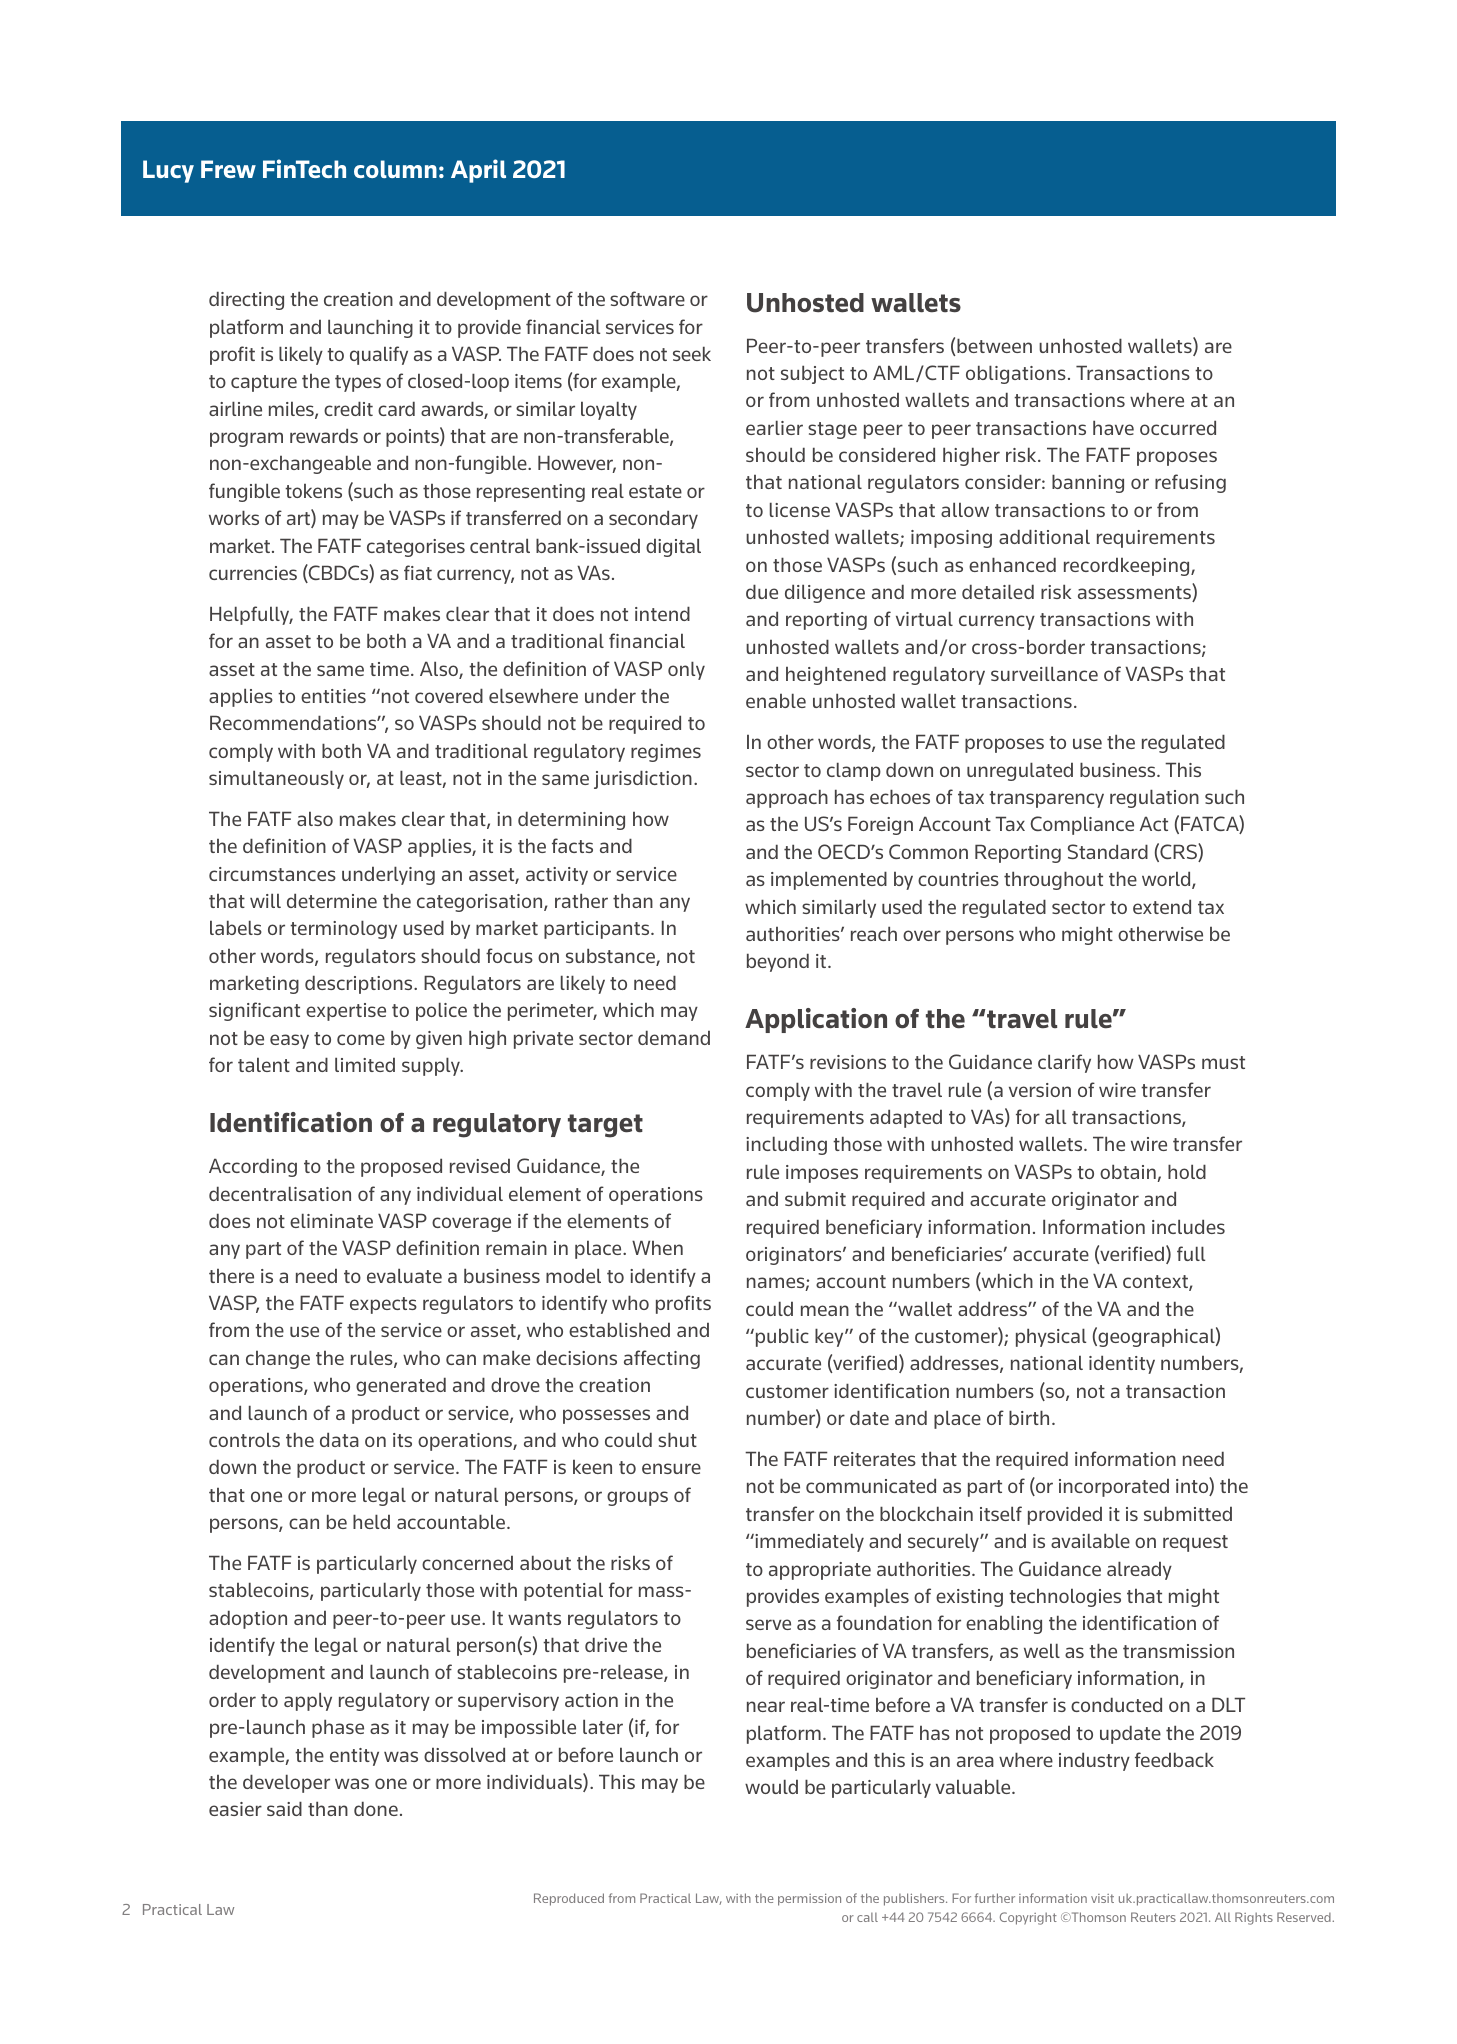 This screenshot has width=1457, height=2044. Describe the element at coordinates (1090, 1540) in the screenshot. I see `available` at that location.
